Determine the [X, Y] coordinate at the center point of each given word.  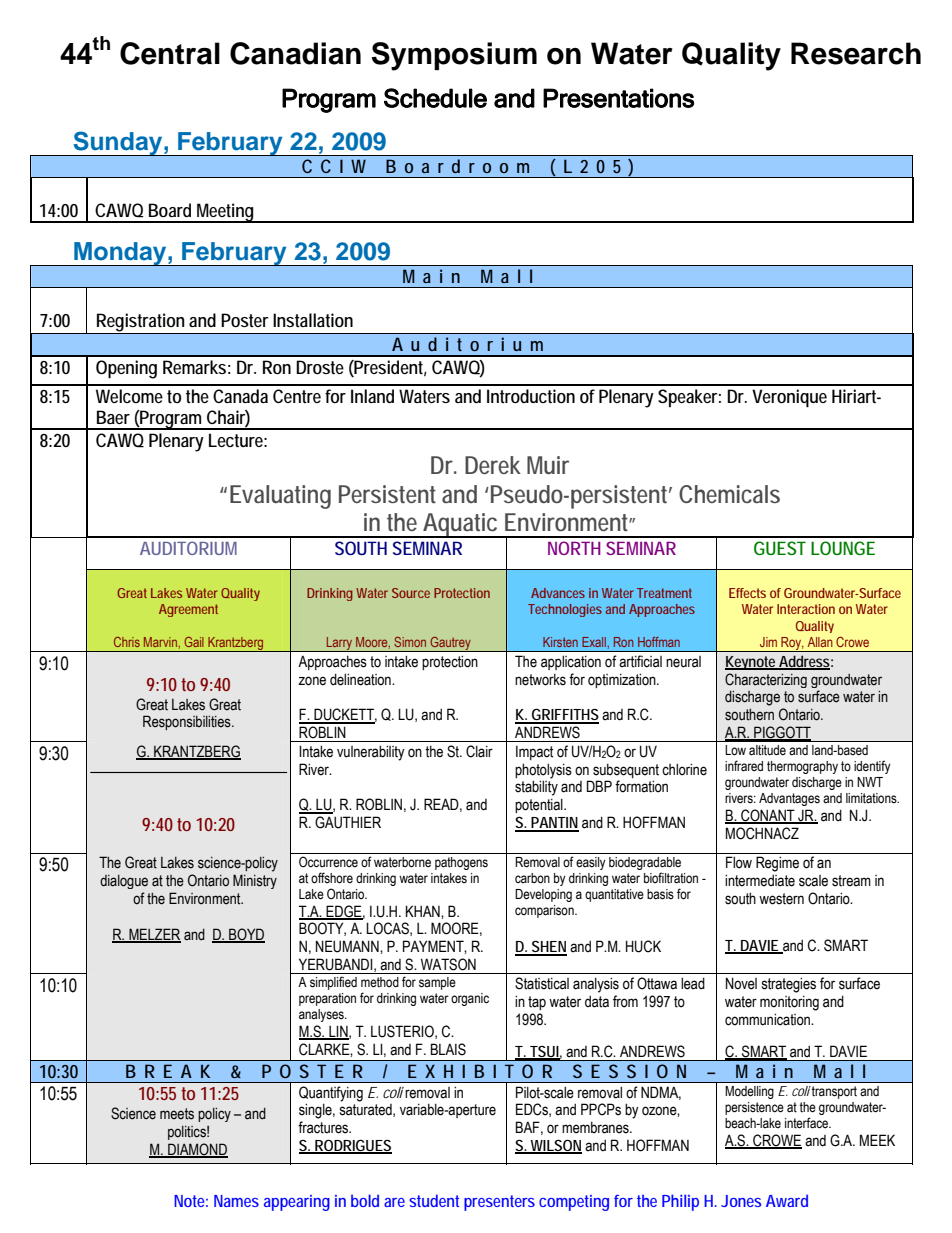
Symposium [454, 56]
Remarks [197, 367]
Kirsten [560, 642]
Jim [768, 642]
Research [856, 53]
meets [177, 1114]
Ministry [255, 881]
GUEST [780, 548]
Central [170, 53]
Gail [194, 642]
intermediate [760, 880]
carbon [532, 878]
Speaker [689, 398]
